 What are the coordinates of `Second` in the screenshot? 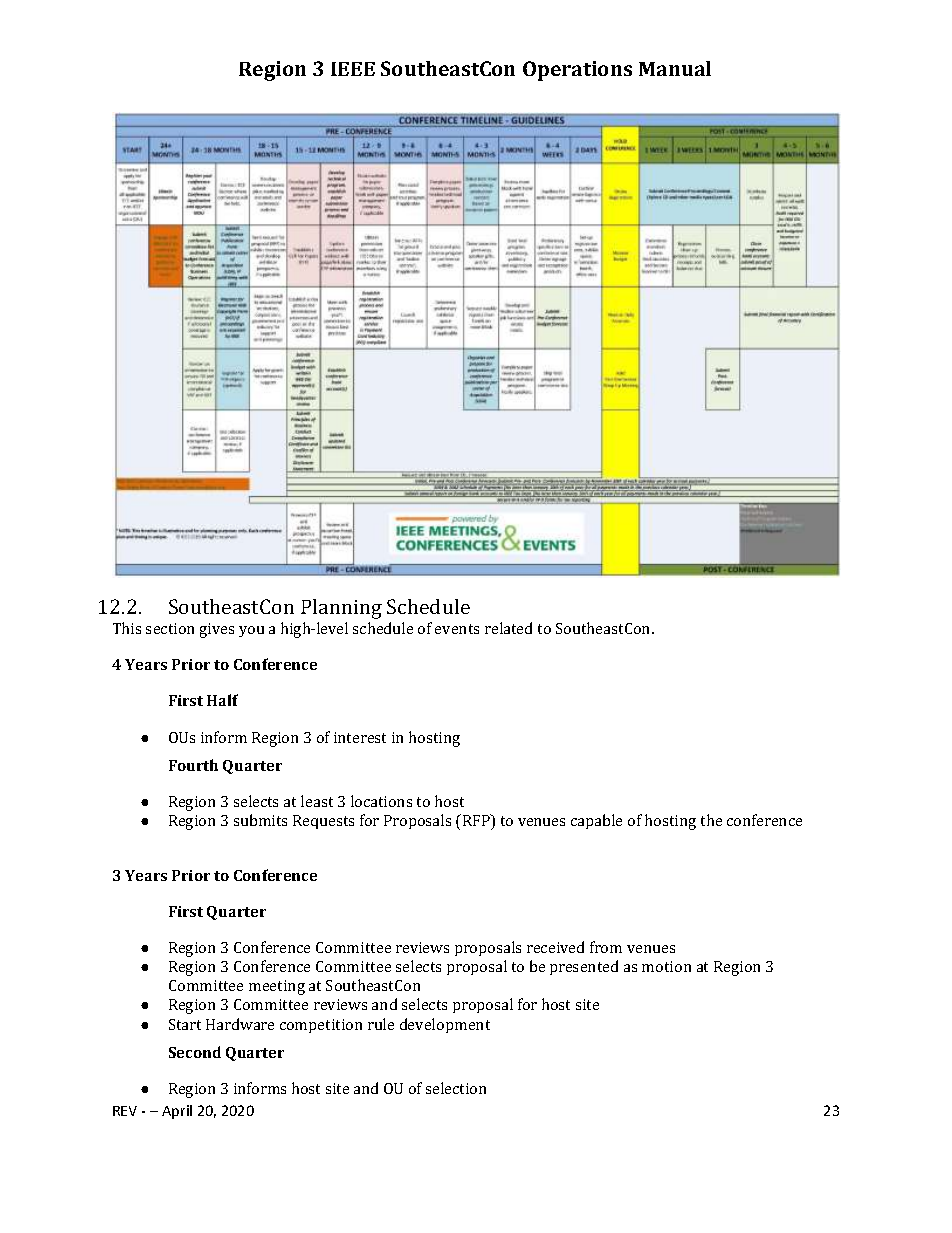 It's located at (195, 1052).
